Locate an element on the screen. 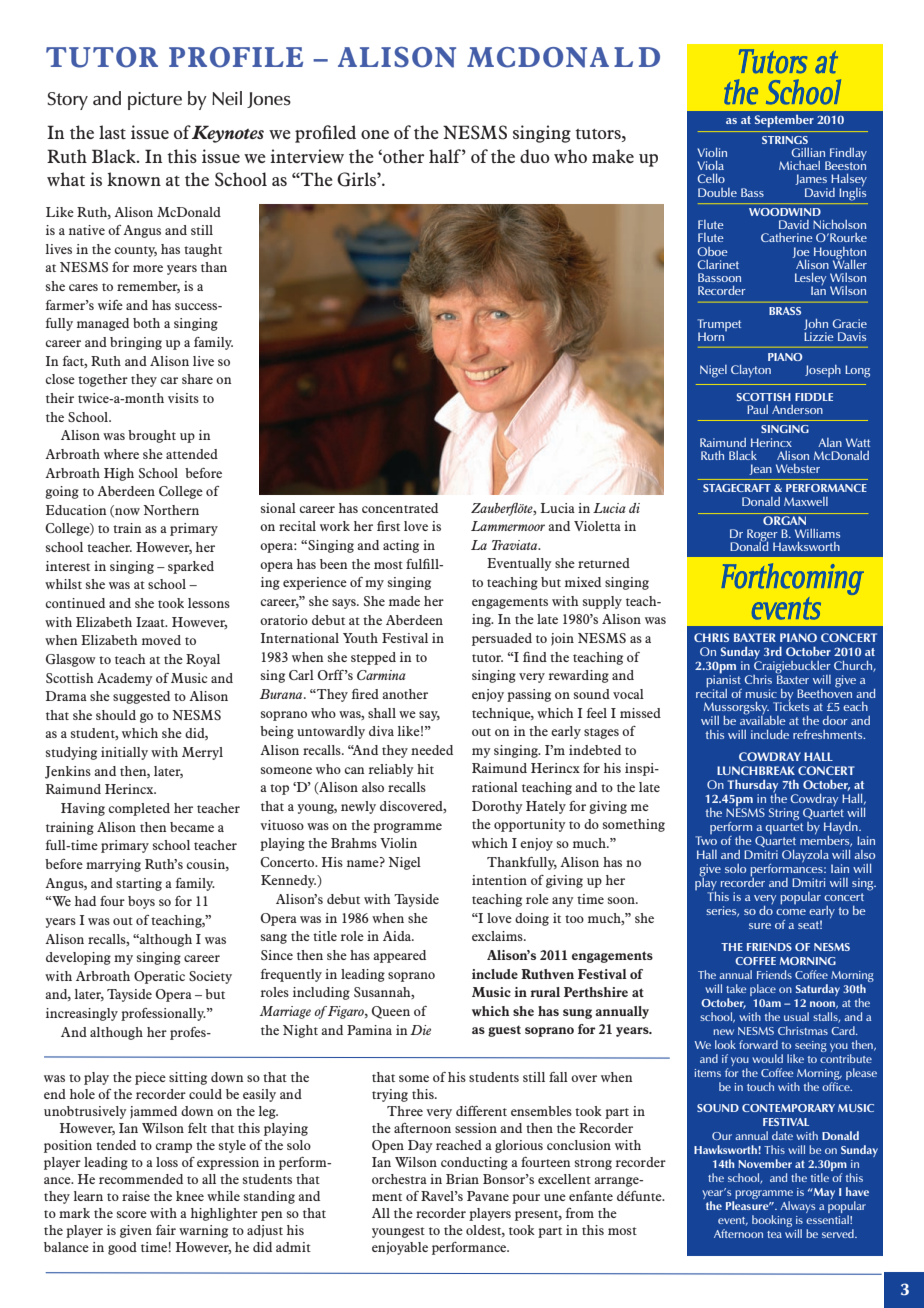 The image size is (924, 1308). persuaded is located at coordinates (502, 639).
